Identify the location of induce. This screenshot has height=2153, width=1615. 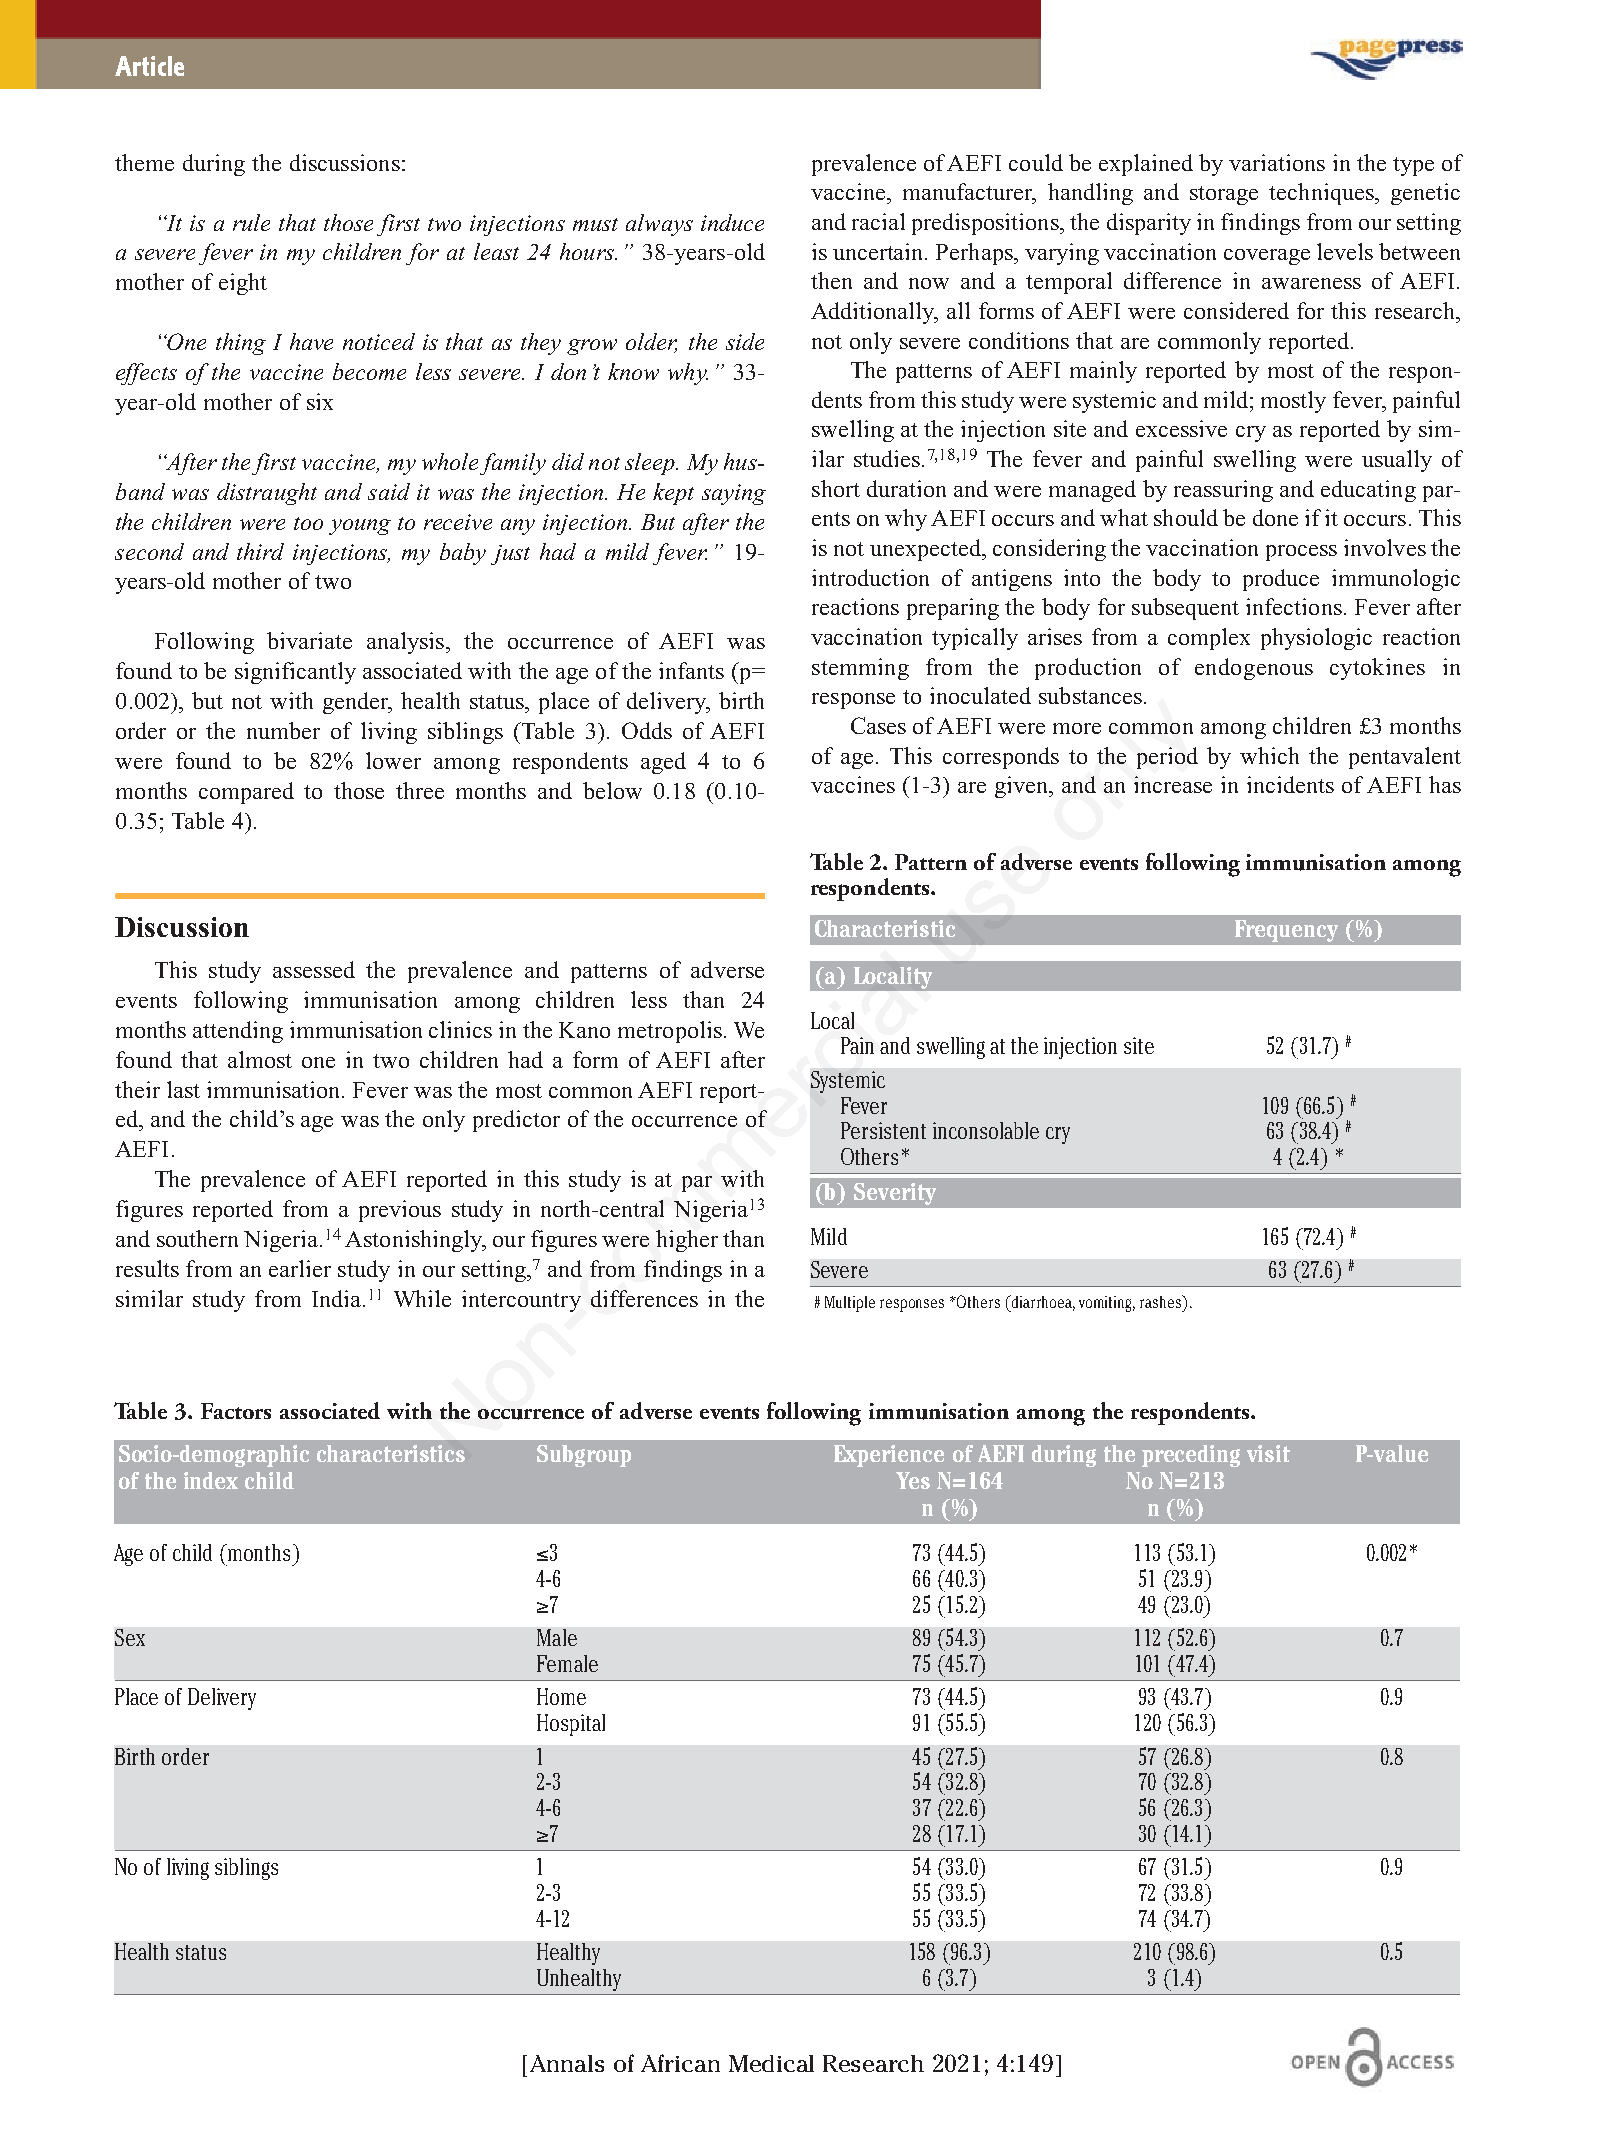
(732, 222).
